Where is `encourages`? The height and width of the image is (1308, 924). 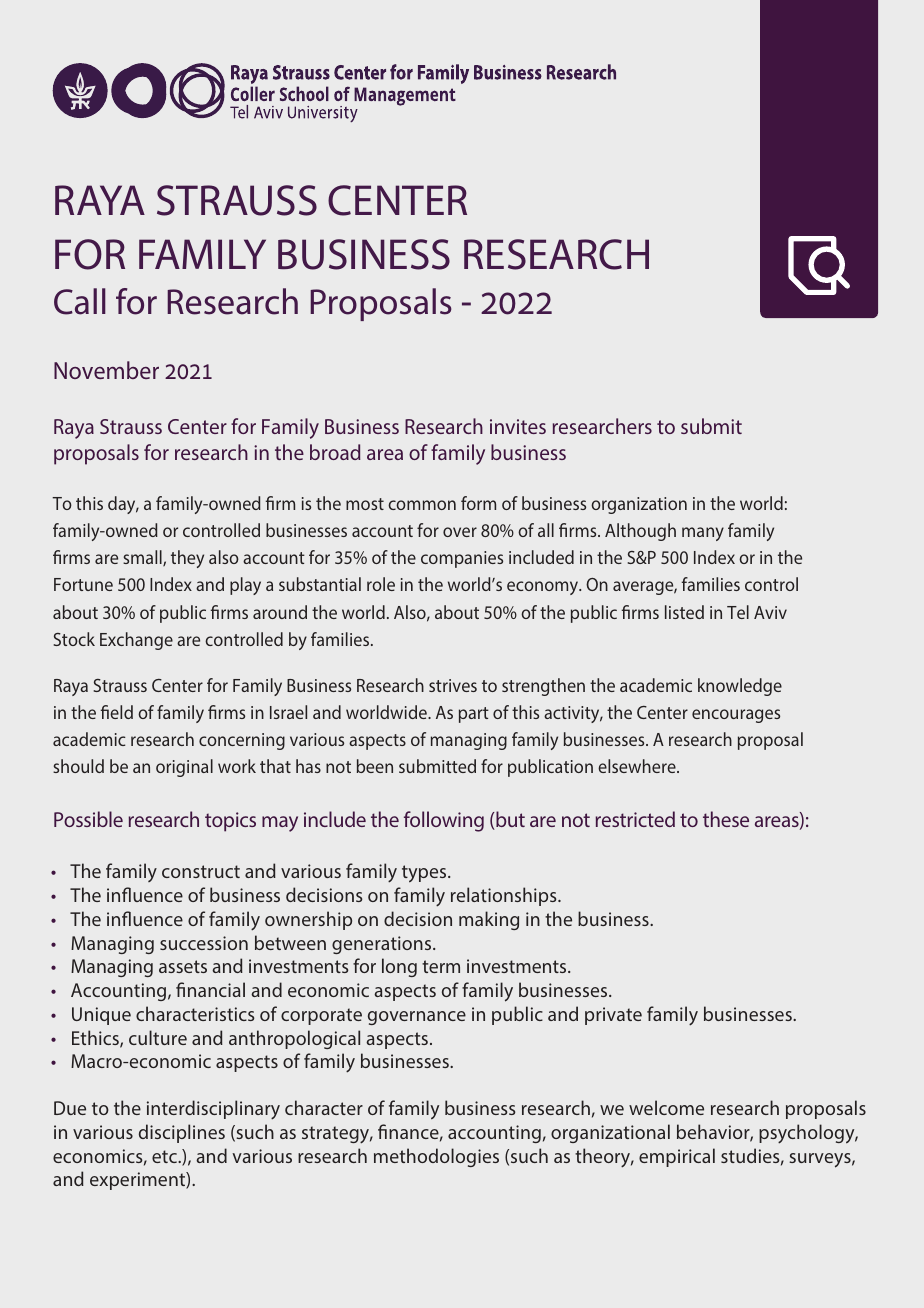 encourages is located at coordinates (736, 716).
